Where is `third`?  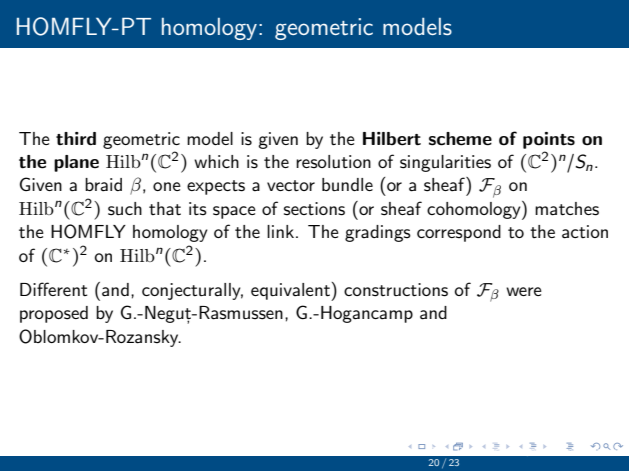
third is located at coordinates (76, 138).
